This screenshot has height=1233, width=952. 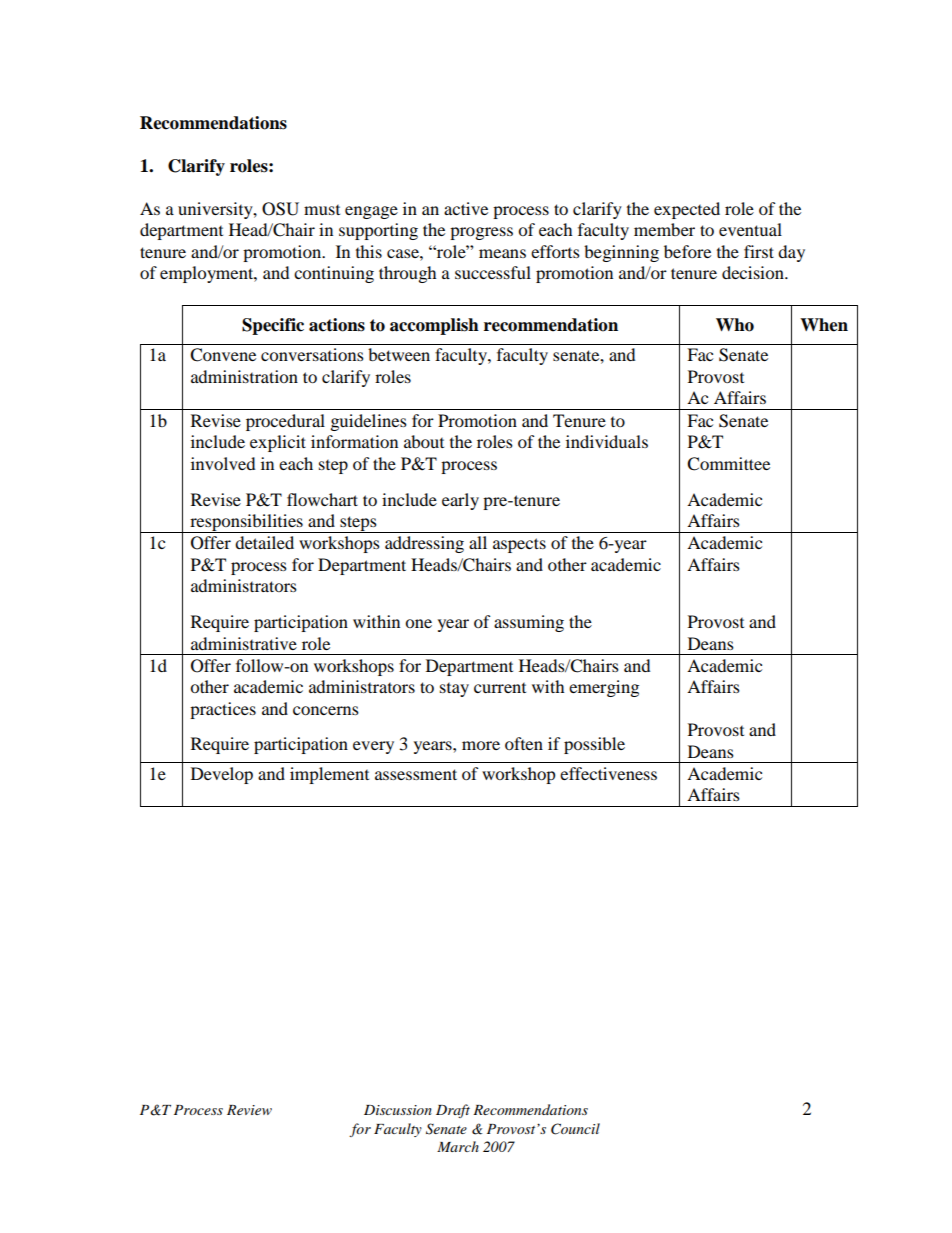 I want to click on means, so click(x=502, y=253).
